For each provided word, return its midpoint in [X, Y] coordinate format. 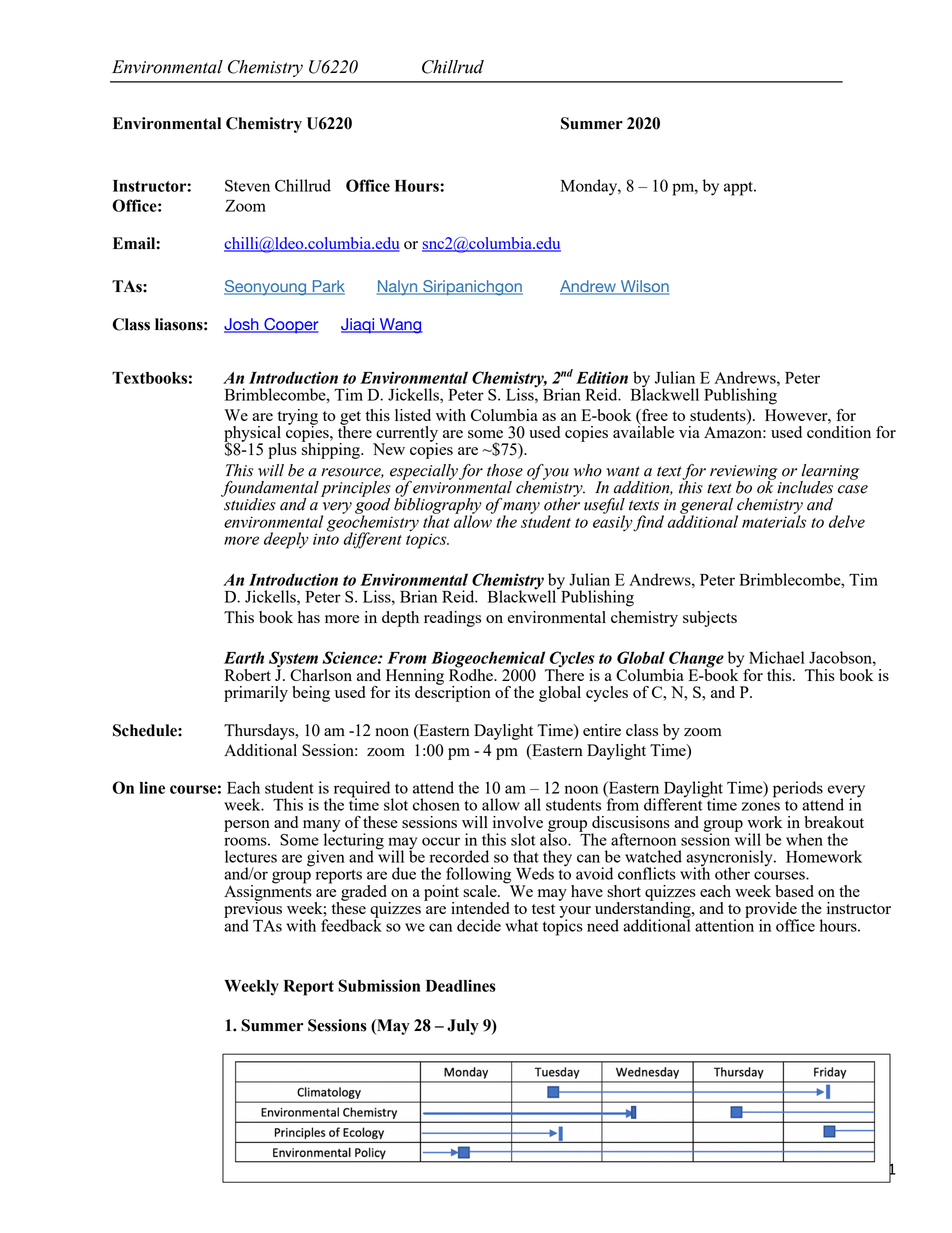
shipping [332, 450]
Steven [247, 186]
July [463, 1027]
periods [798, 789]
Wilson [643, 287]
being [311, 694]
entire [602, 730]
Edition [602, 377]
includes [805, 487]
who [588, 470]
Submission [379, 985]
